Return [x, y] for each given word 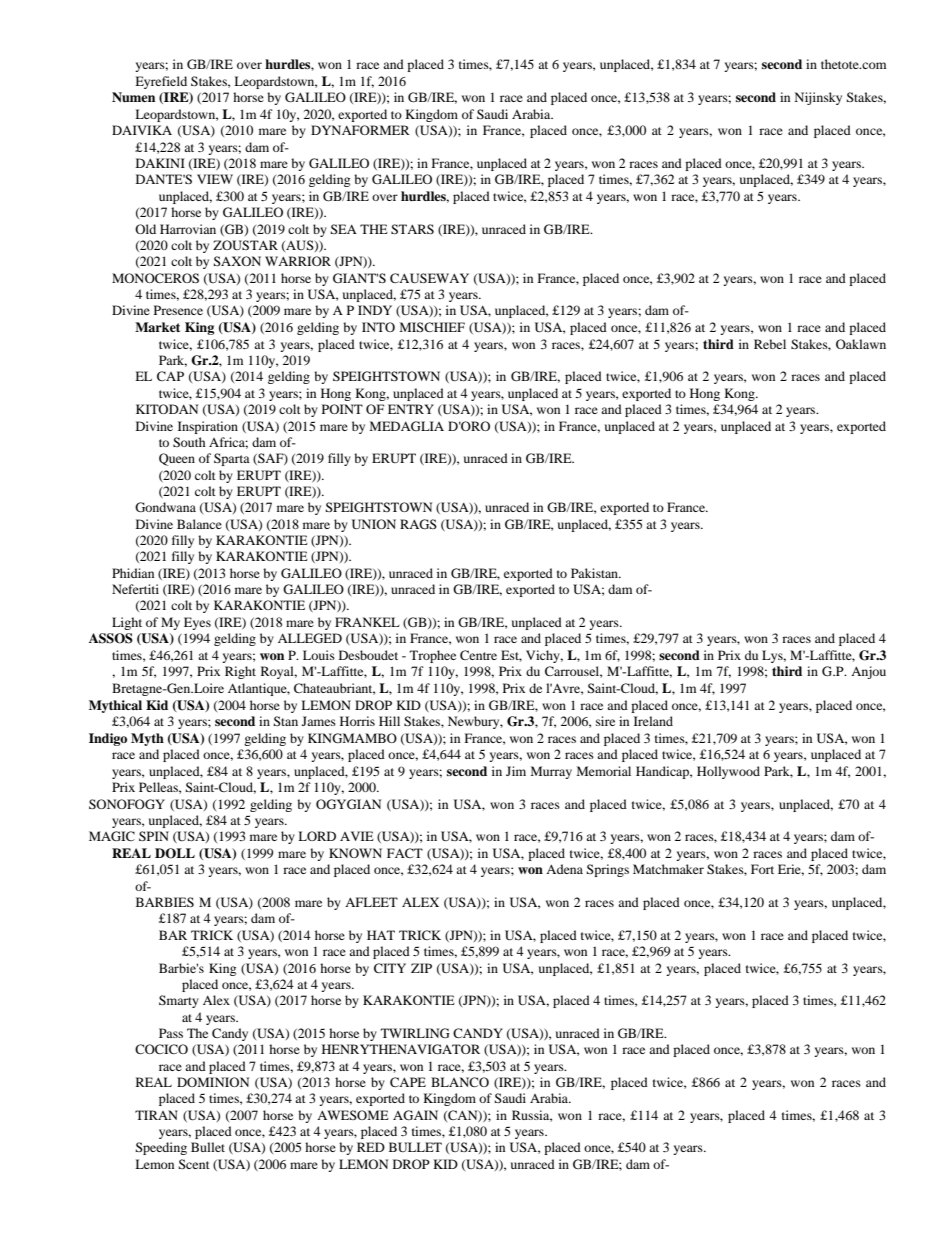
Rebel [770, 344]
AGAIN [415, 1115]
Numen [133, 97]
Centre [478, 655]
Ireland [653, 721]
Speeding [161, 1148]
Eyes [197, 623]
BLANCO [460, 1082]
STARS [412, 229]
